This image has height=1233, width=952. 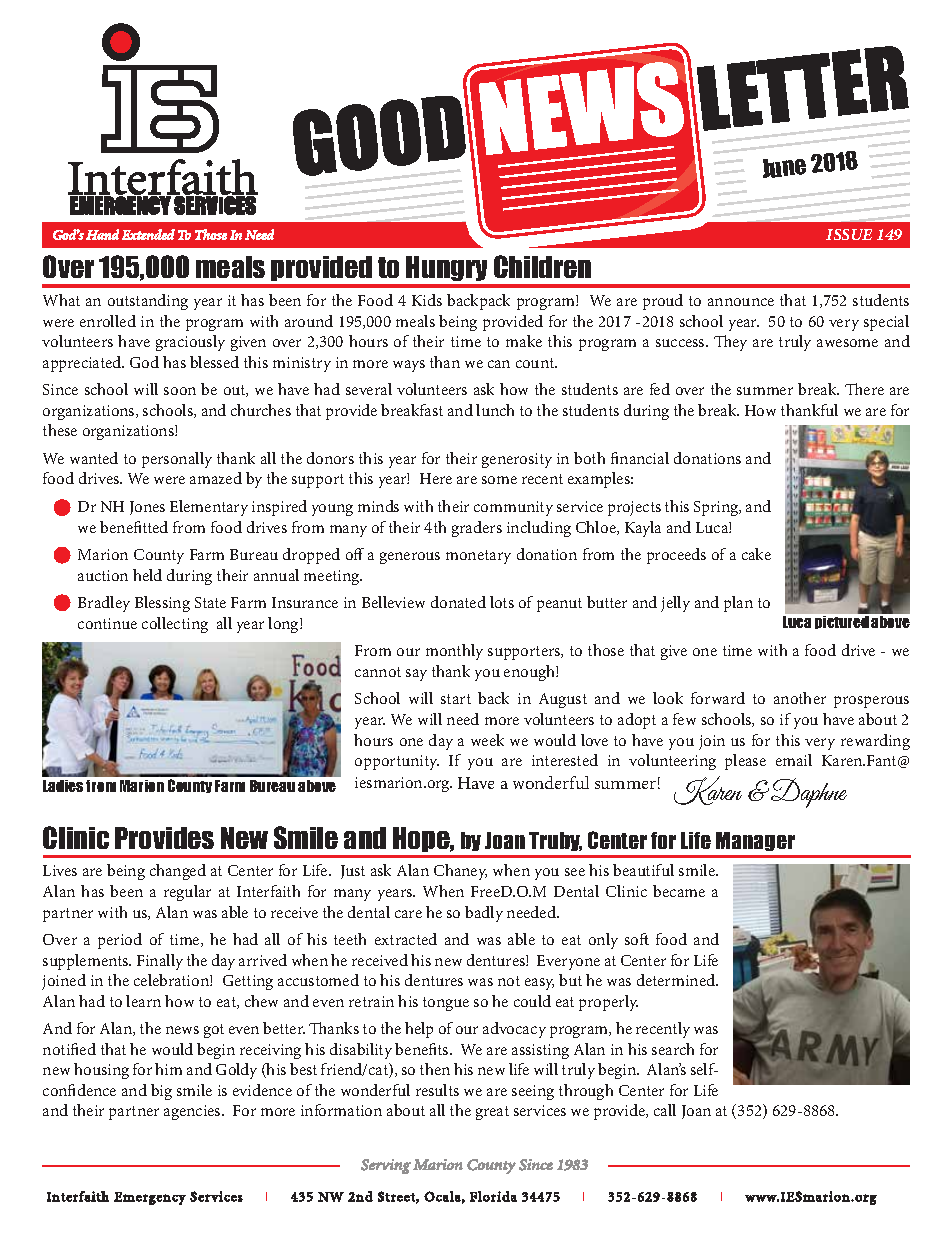 What do you see at coordinates (800, 698) in the image?
I see `another` at bounding box center [800, 698].
